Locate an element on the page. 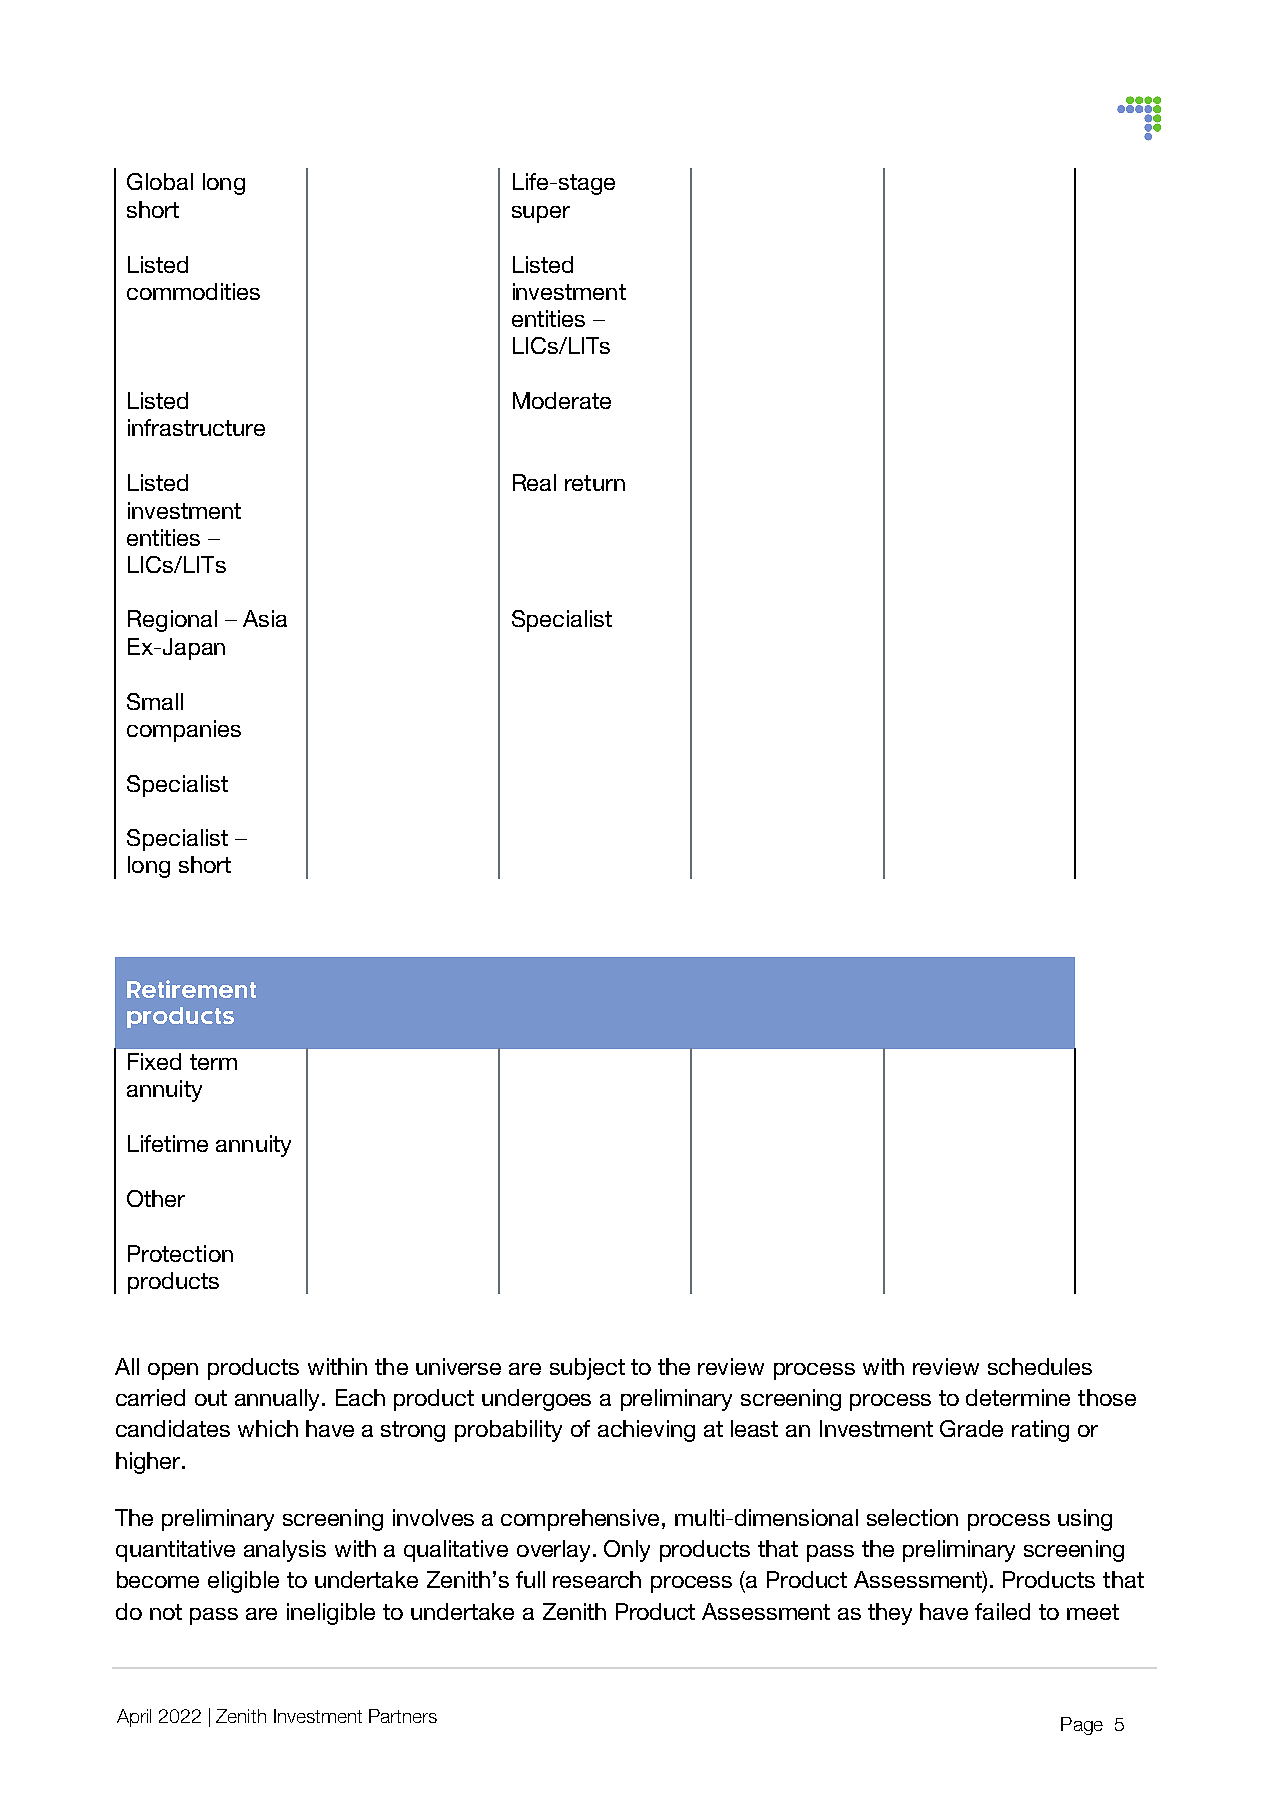  Moderate is located at coordinates (562, 400).
